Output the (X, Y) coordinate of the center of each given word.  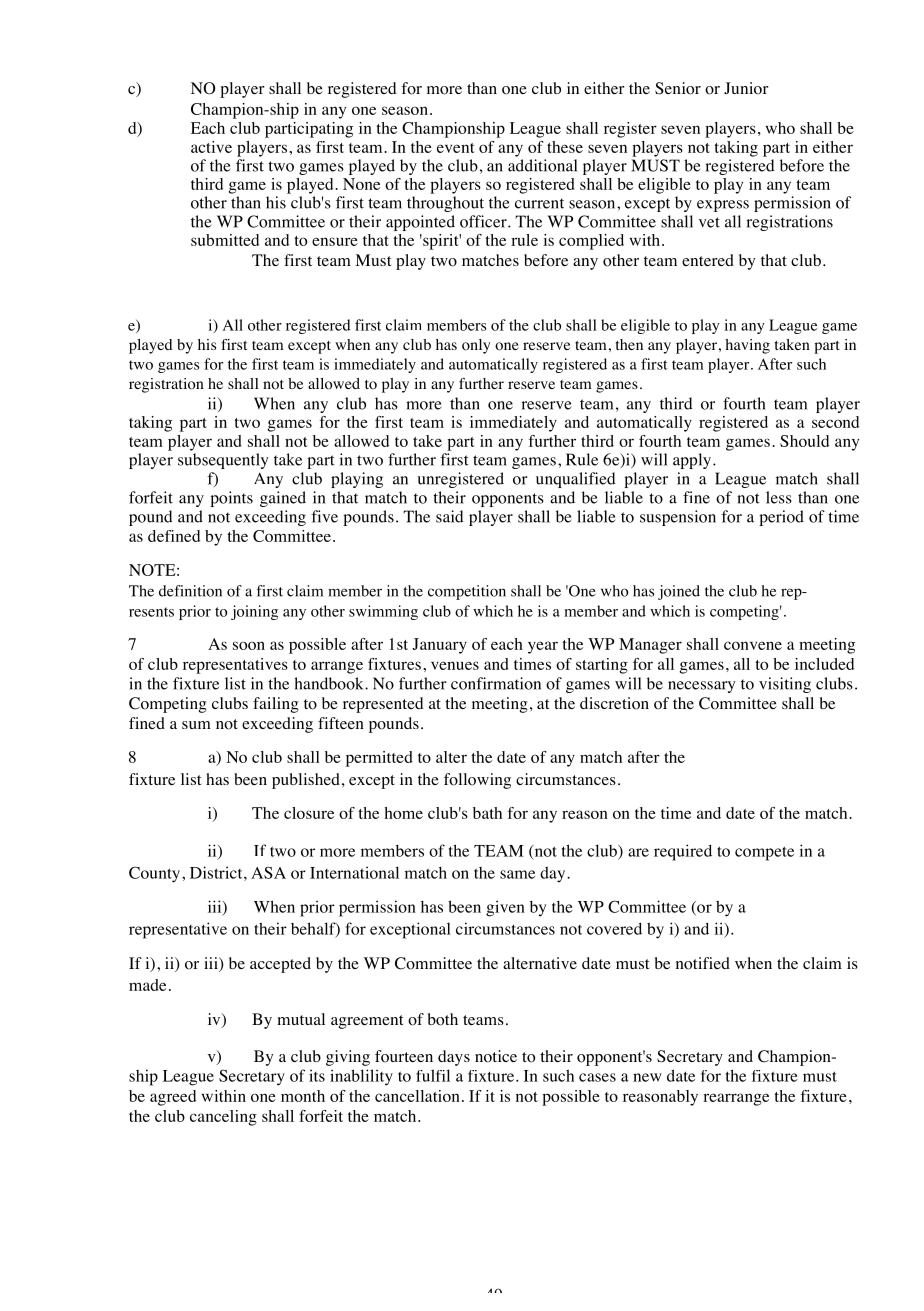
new (647, 1077)
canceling (223, 1118)
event (456, 148)
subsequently (223, 461)
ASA (268, 872)
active (211, 147)
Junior (746, 88)
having (747, 346)
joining (254, 612)
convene (753, 645)
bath (487, 813)
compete (764, 853)
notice (496, 1056)
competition (467, 592)
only (476, 346)
